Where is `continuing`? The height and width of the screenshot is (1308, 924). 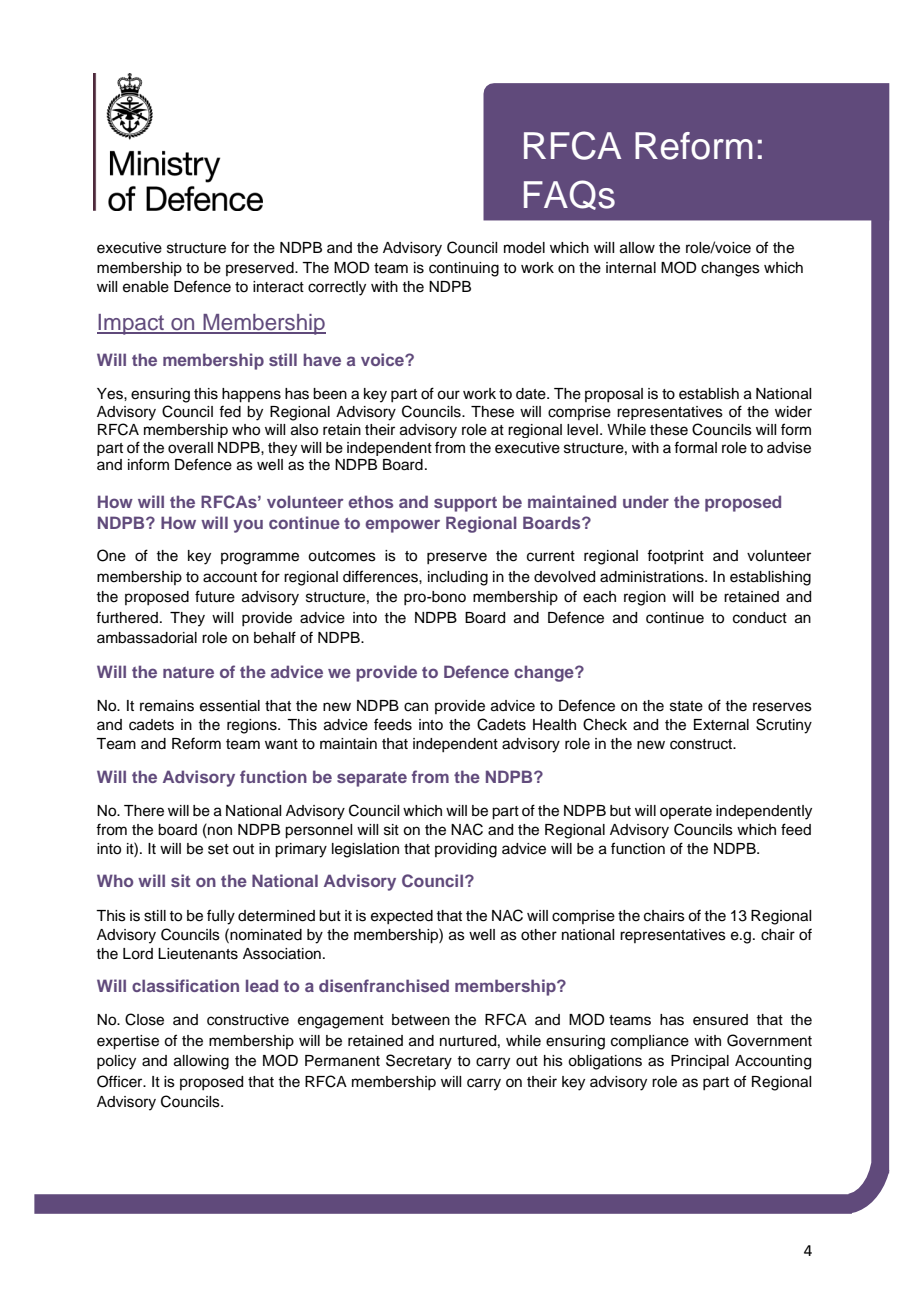 continuing is located at coordinates (464, 269).
